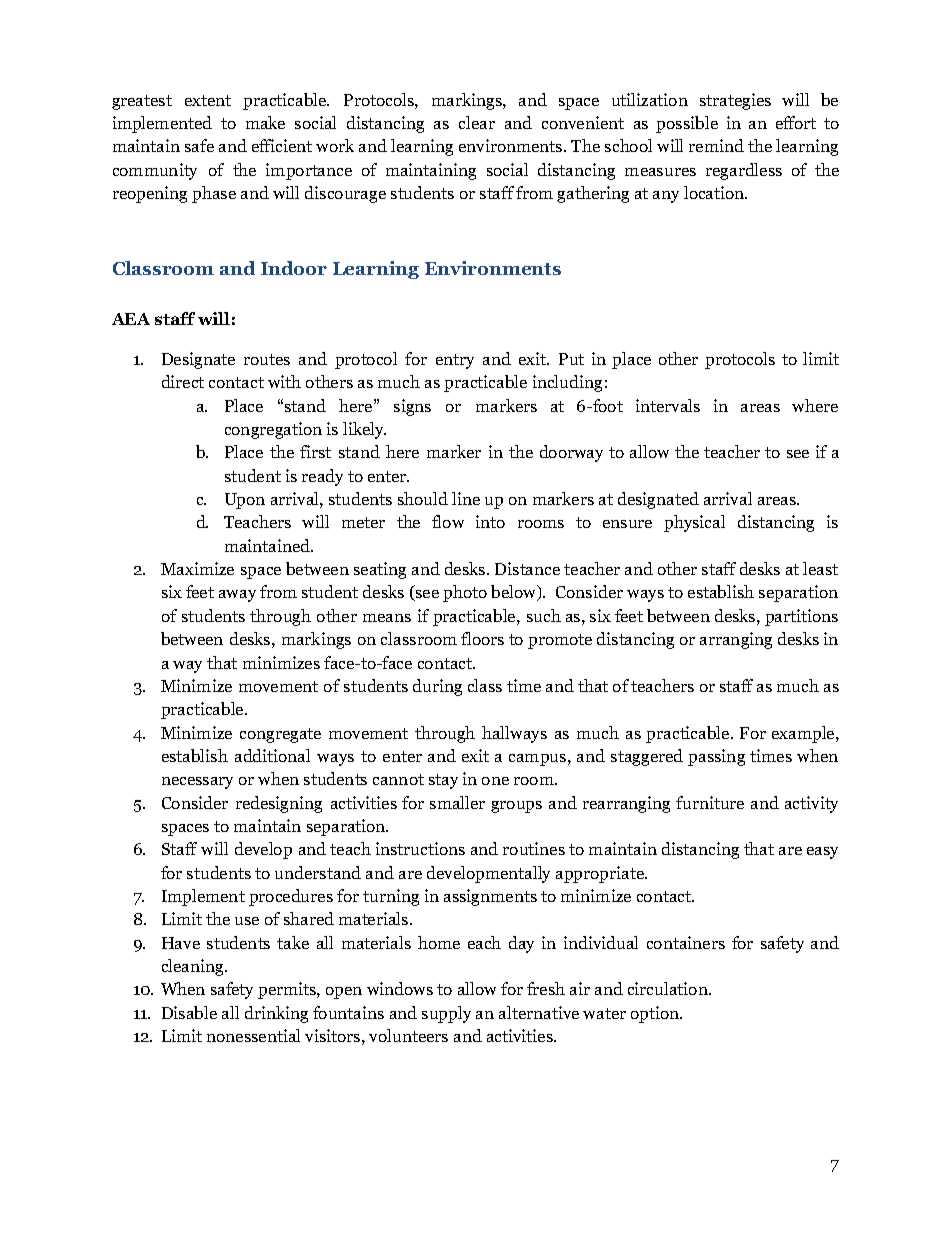 This screenshot has height=1233, width=952. What do you see at coordinates (716, 145) in the screenshot?
I see `remind` at bounding box center [716, 145].
